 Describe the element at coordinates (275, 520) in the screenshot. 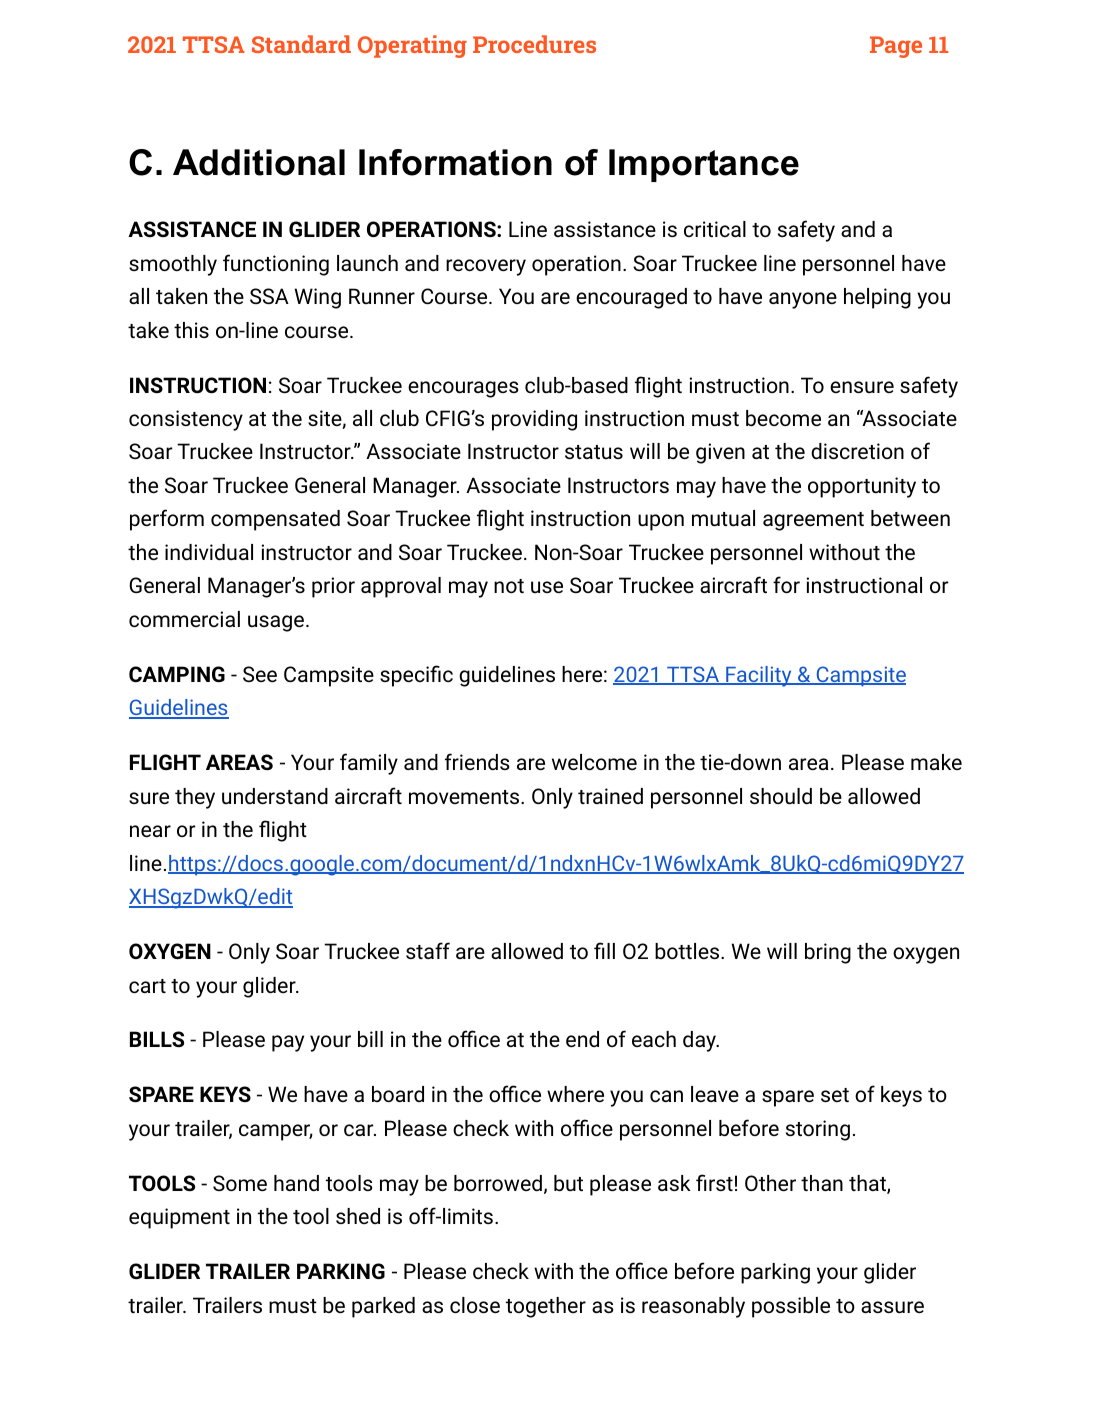

I see `compensated` at that location.
